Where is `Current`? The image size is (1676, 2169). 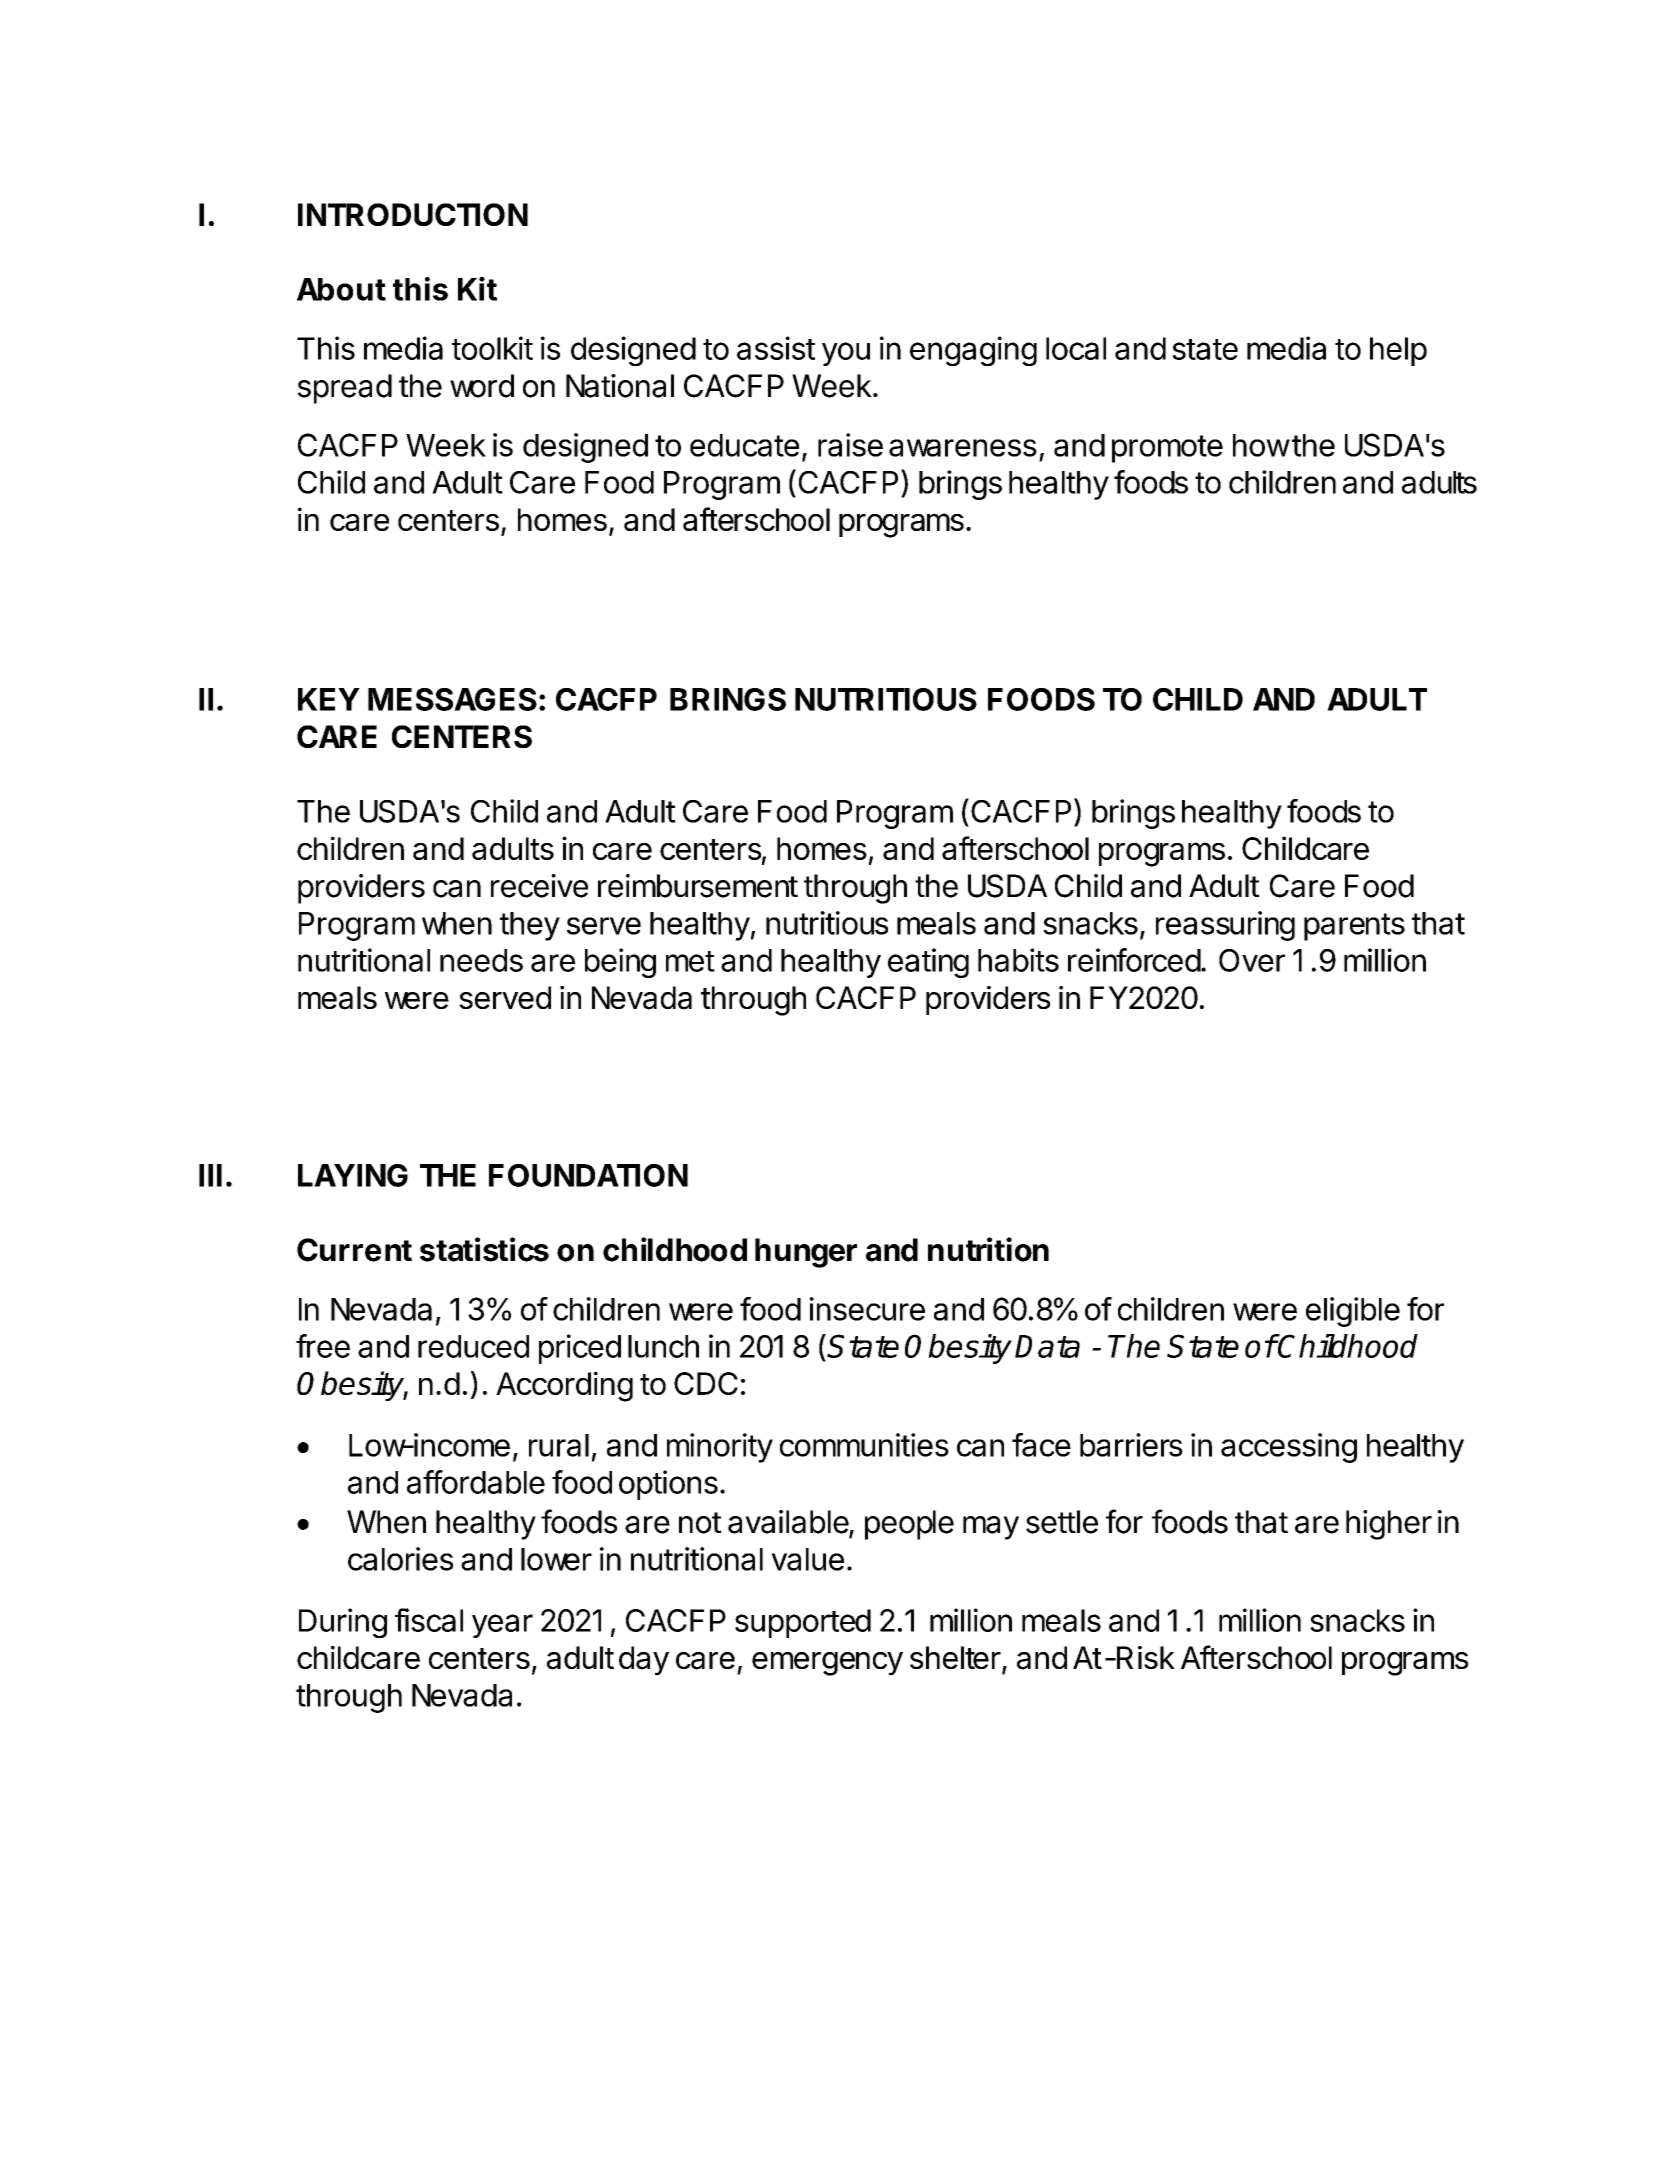 Current is located at coordinates (354, 1250).
